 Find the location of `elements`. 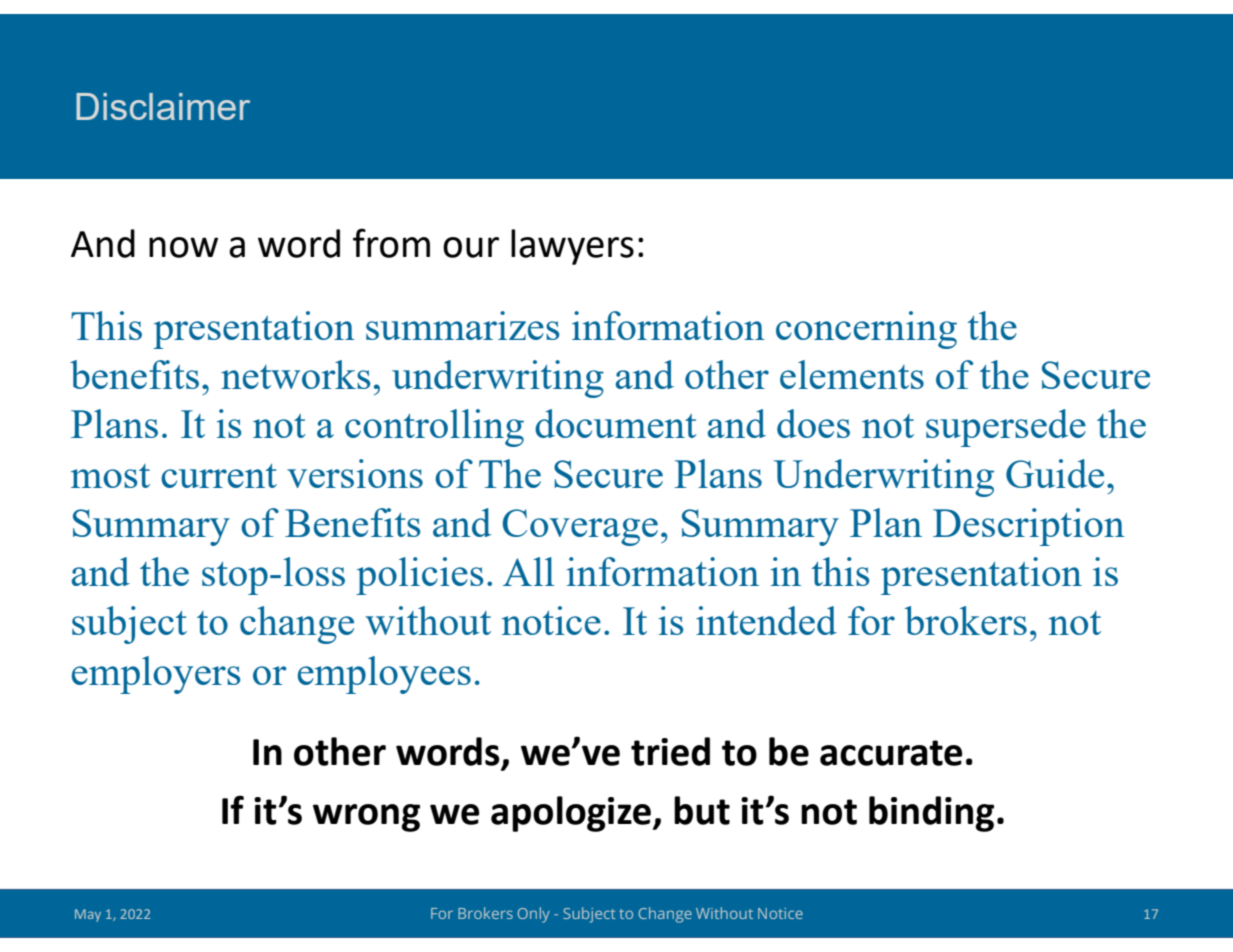

elements is located at coordinates (852, 374).
